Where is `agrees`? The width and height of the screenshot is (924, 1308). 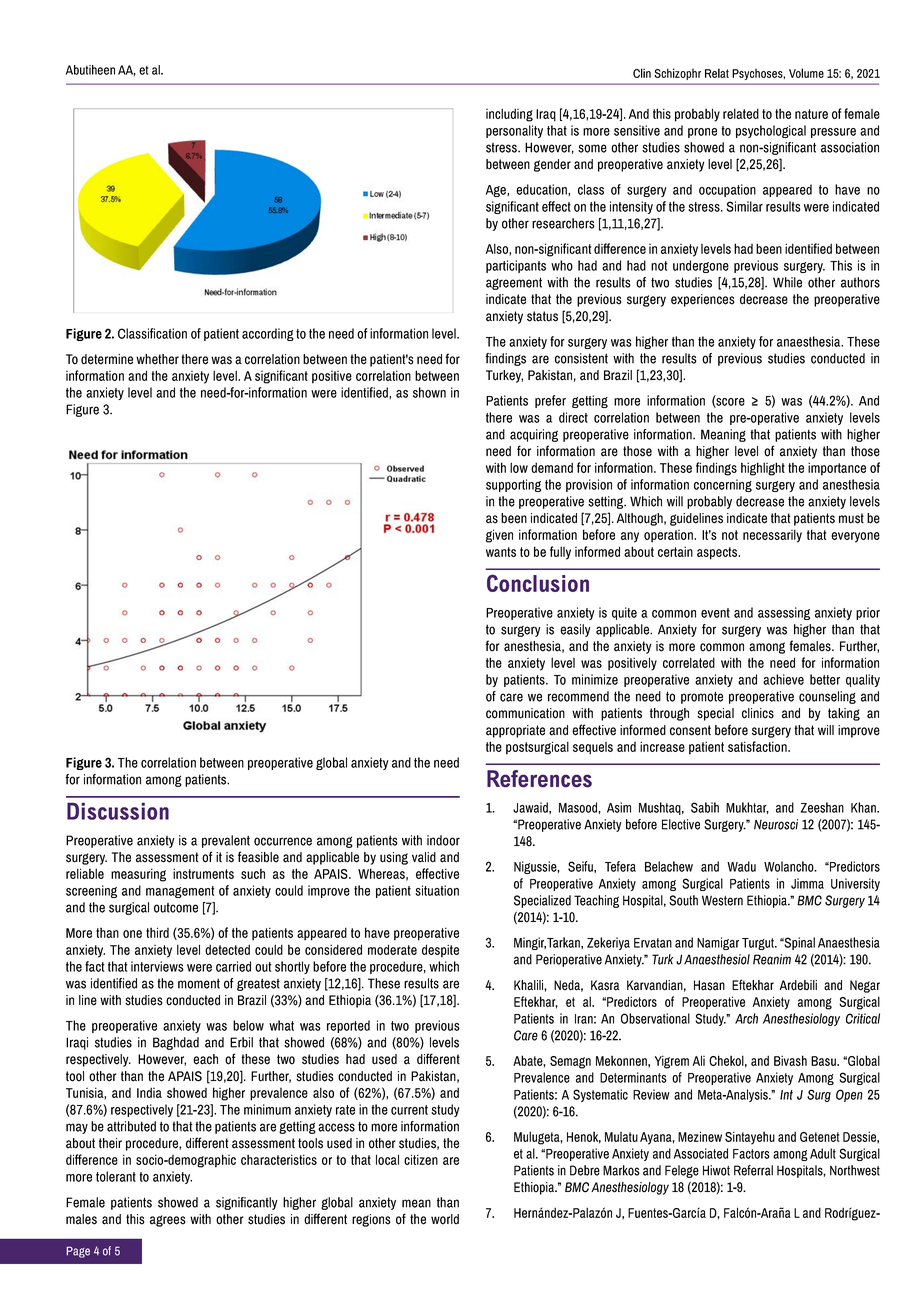
agrees is located at coordinates (167, 1221).
